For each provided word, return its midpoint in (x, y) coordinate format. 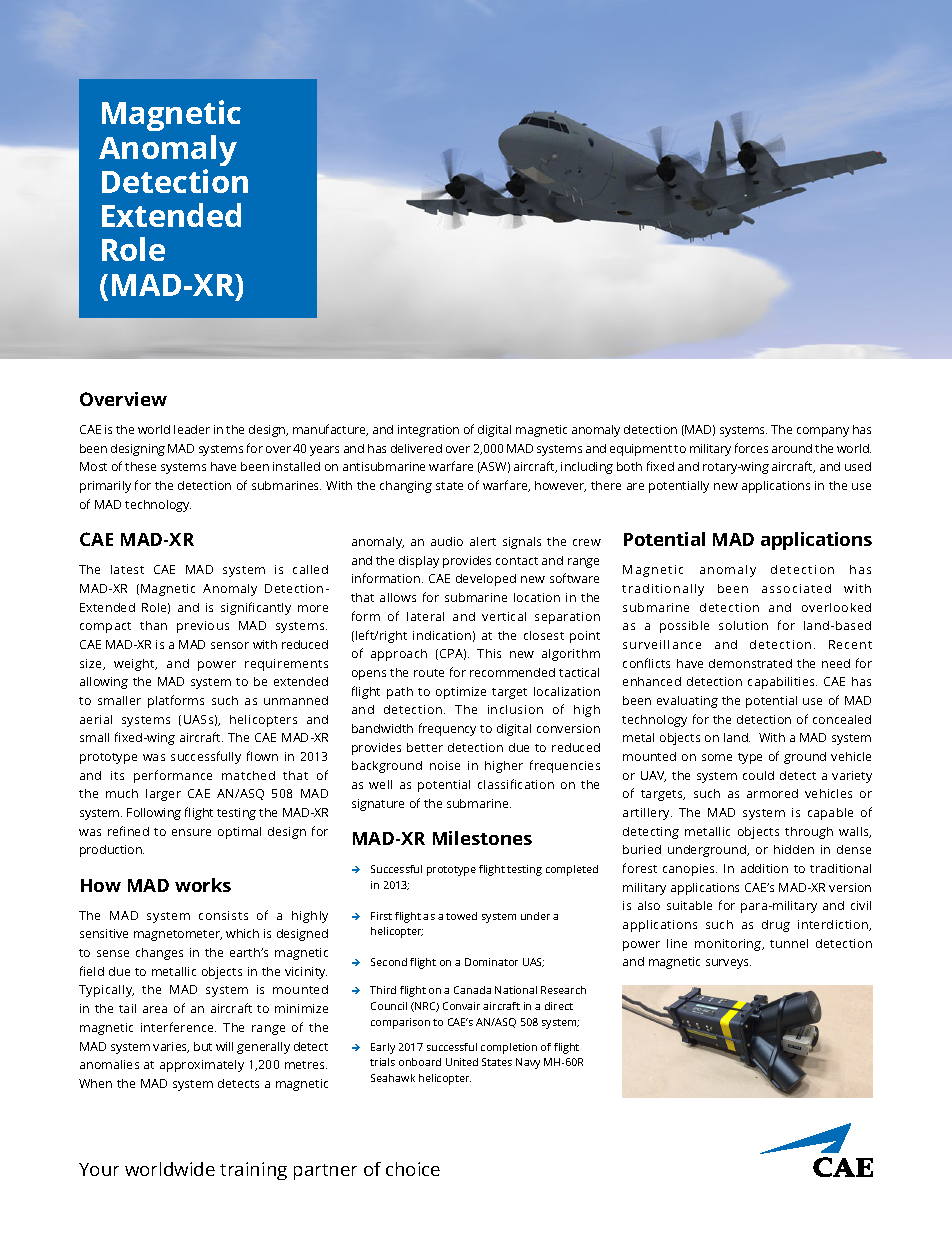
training (253, 1171)
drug (776, 926)
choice (413, 1169)
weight (135, 665)
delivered (416, 448)
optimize (461, 693)
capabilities (782, 683)
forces (751, 448)
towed (461, 916)
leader (192, 429)
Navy (528, 1063)
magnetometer (178, 935)
